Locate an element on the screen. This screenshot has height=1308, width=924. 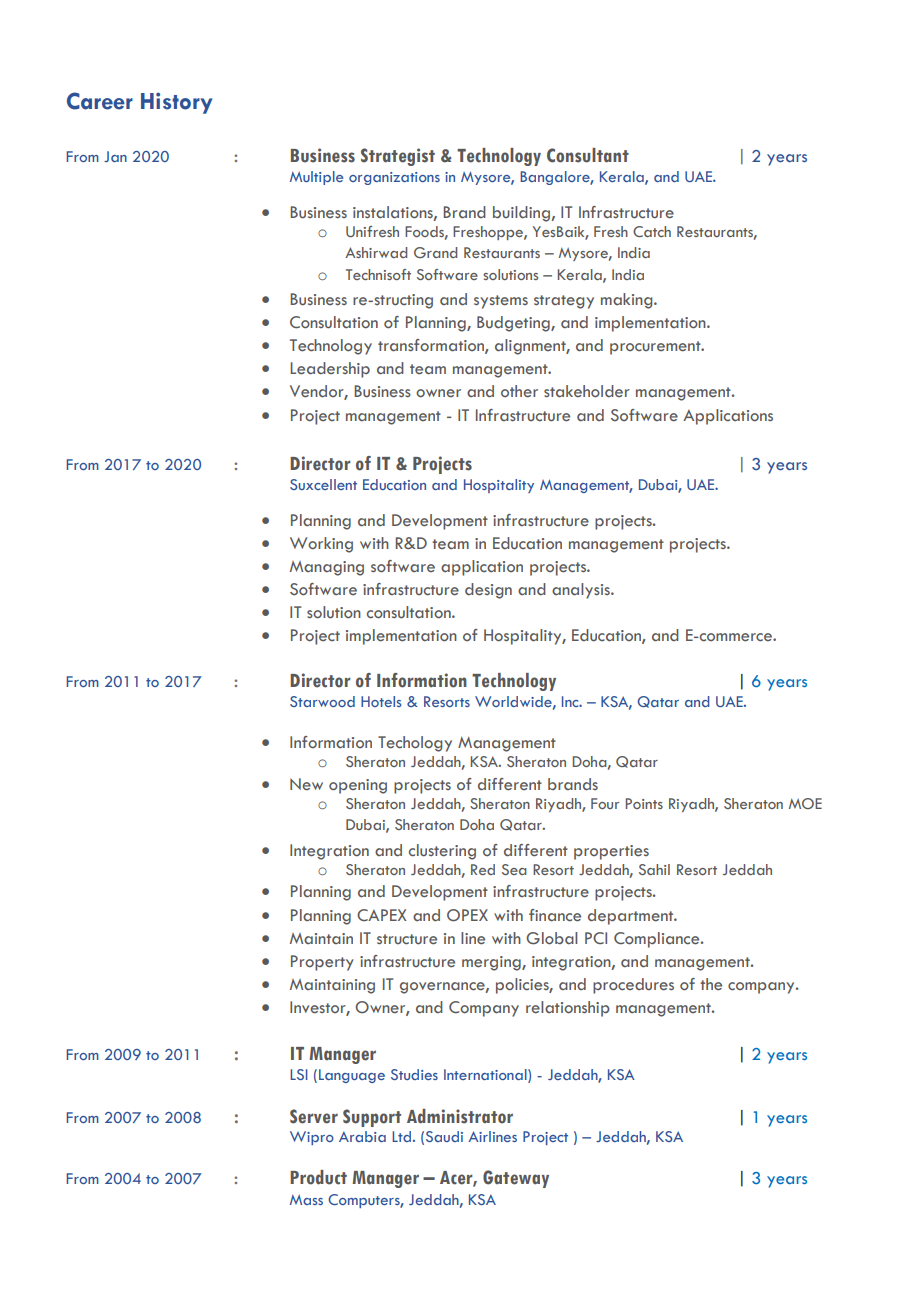
other is located at coordinates (519, 391).
